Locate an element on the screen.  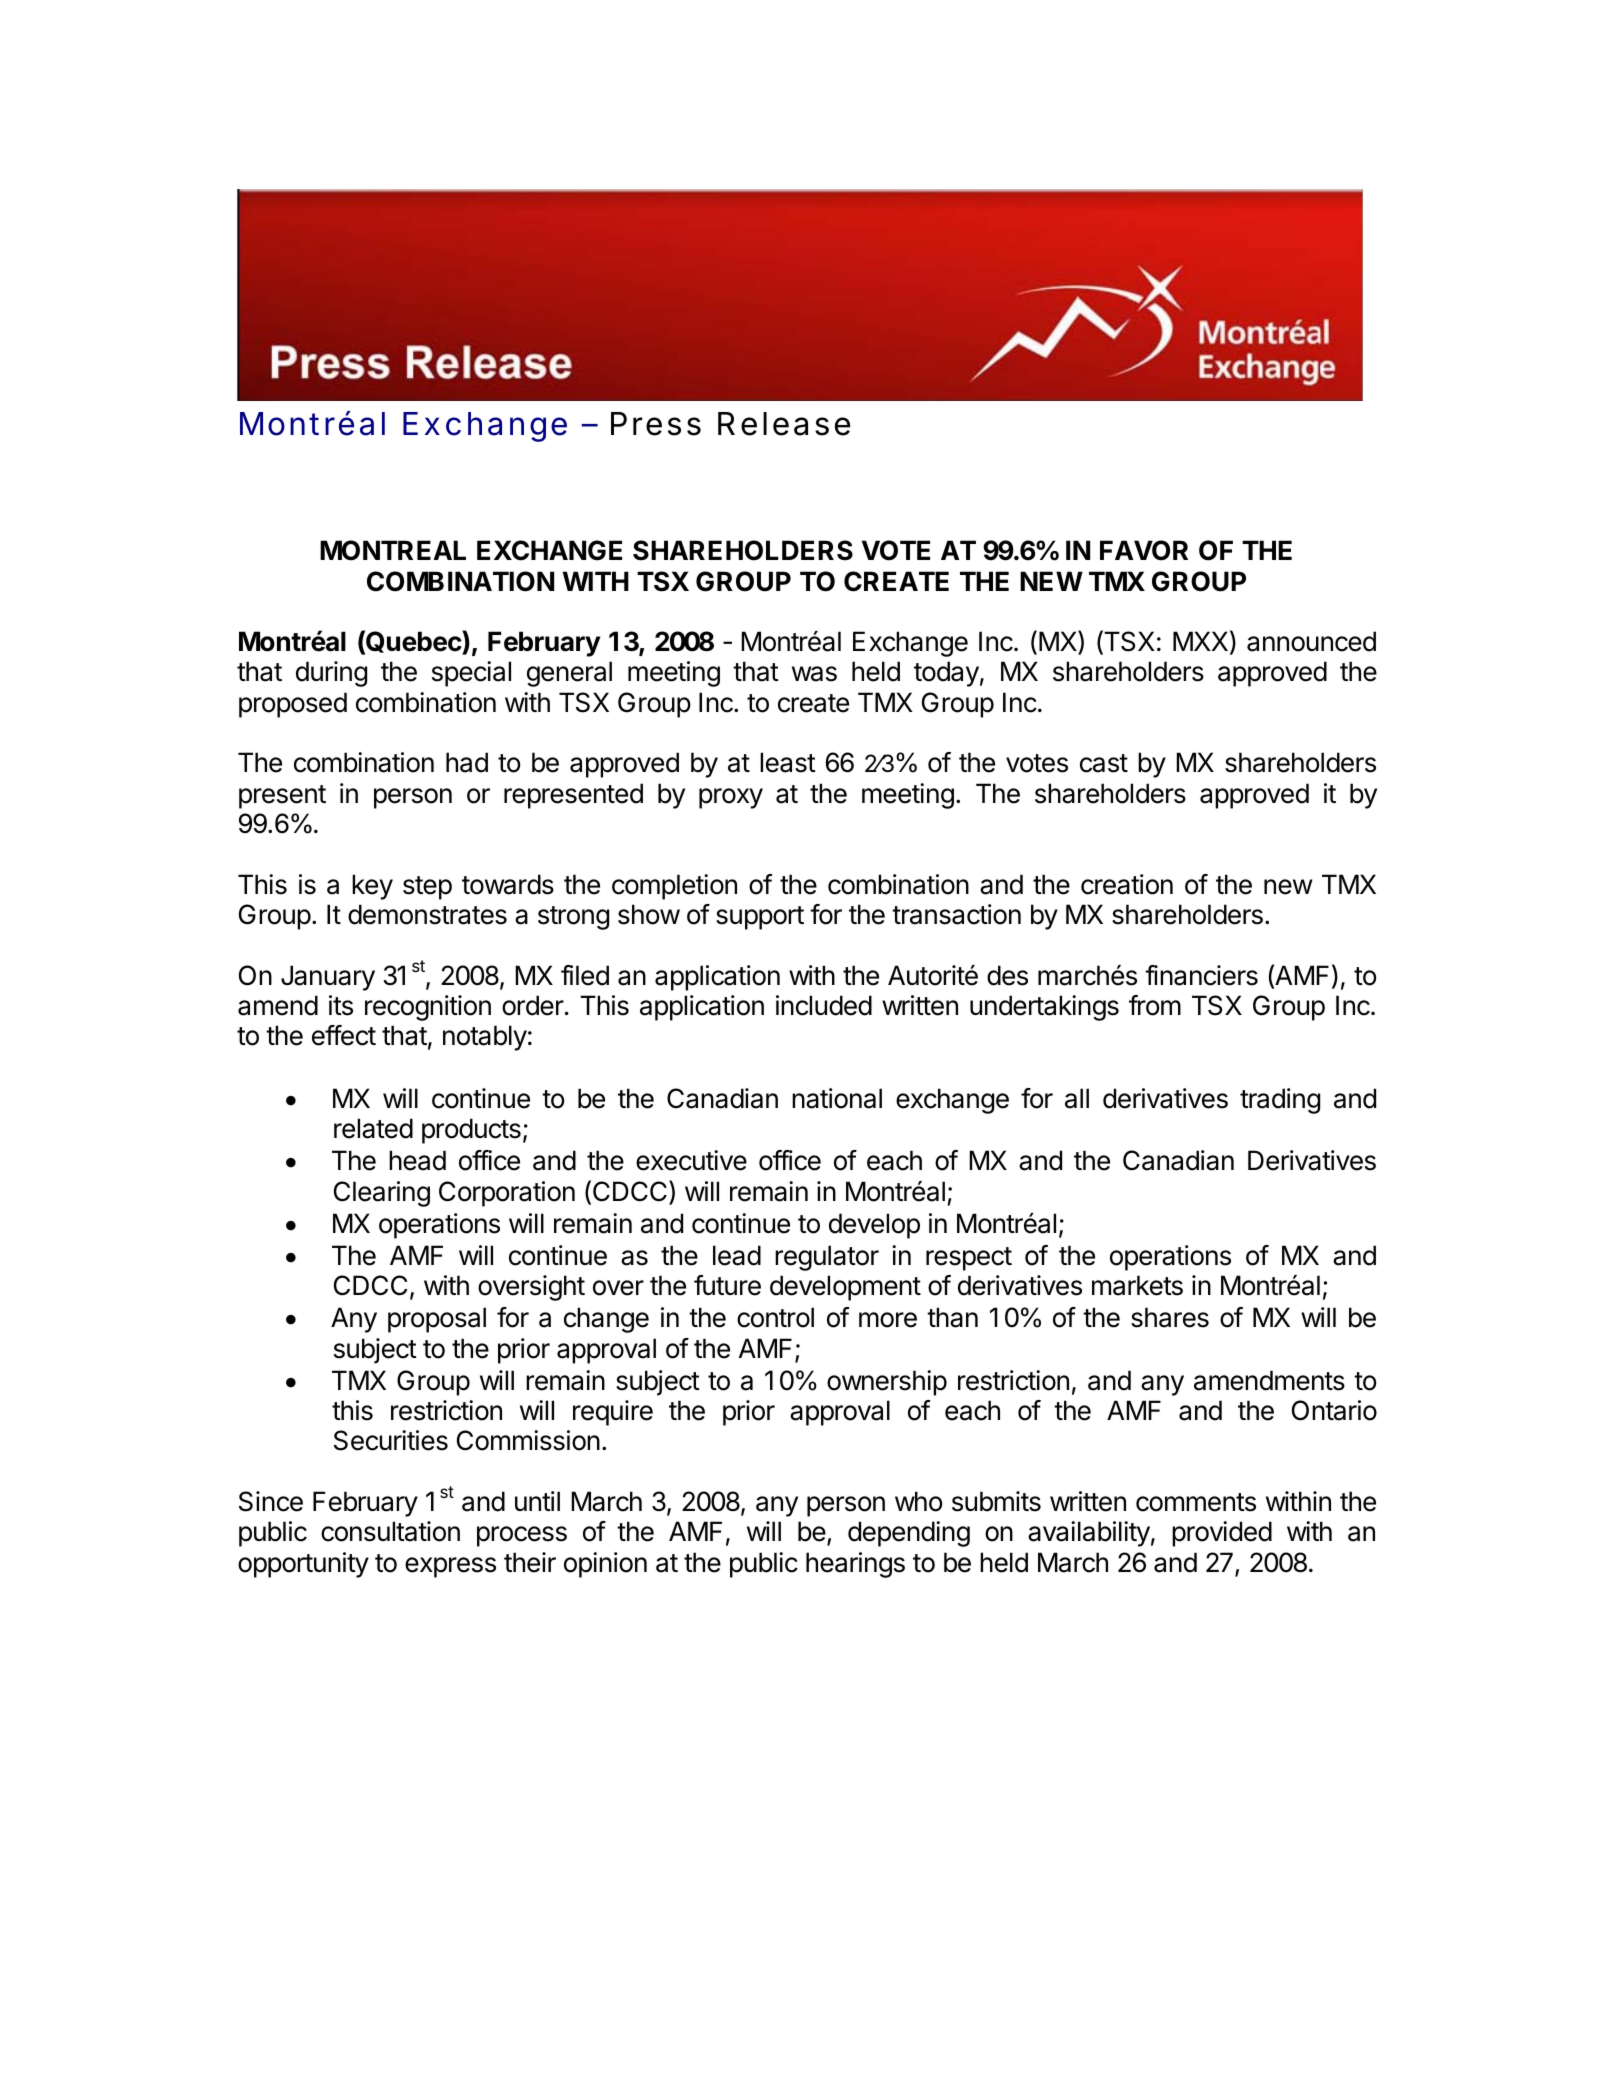
FAVOR is located at coordinates (1144, 550).
